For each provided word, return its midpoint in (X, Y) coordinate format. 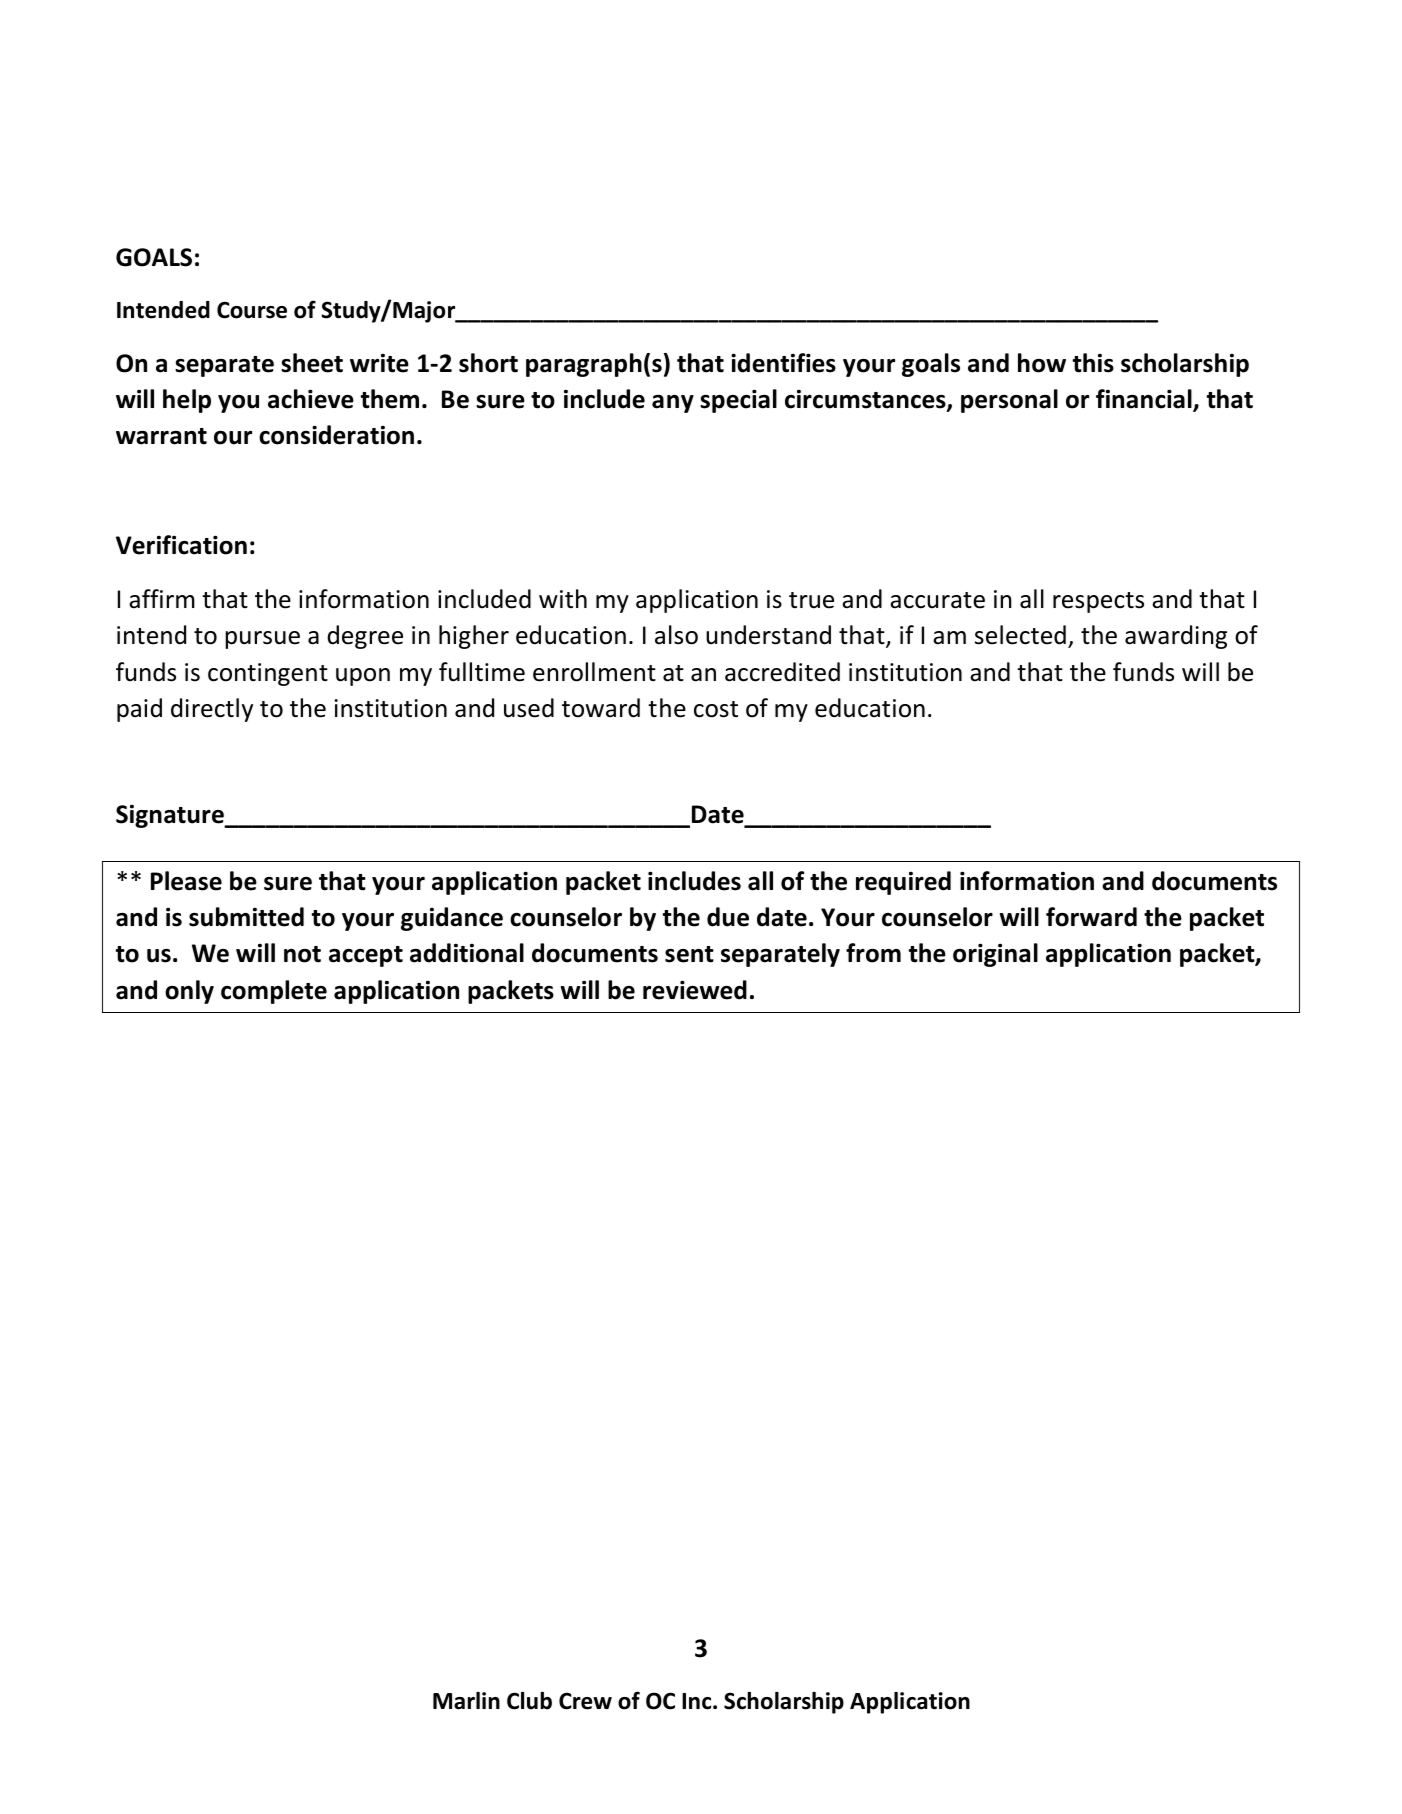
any (673, 404)
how (1042, 363)
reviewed (695, 990)
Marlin (466, 1701)
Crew (585, 1701)
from (873, 953)
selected (1020, 635)
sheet (312, 363)
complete (274, 992)
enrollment (594, 672)
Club (529, 1701)
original (995, 955)
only (189, 992)
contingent (268, 674)
